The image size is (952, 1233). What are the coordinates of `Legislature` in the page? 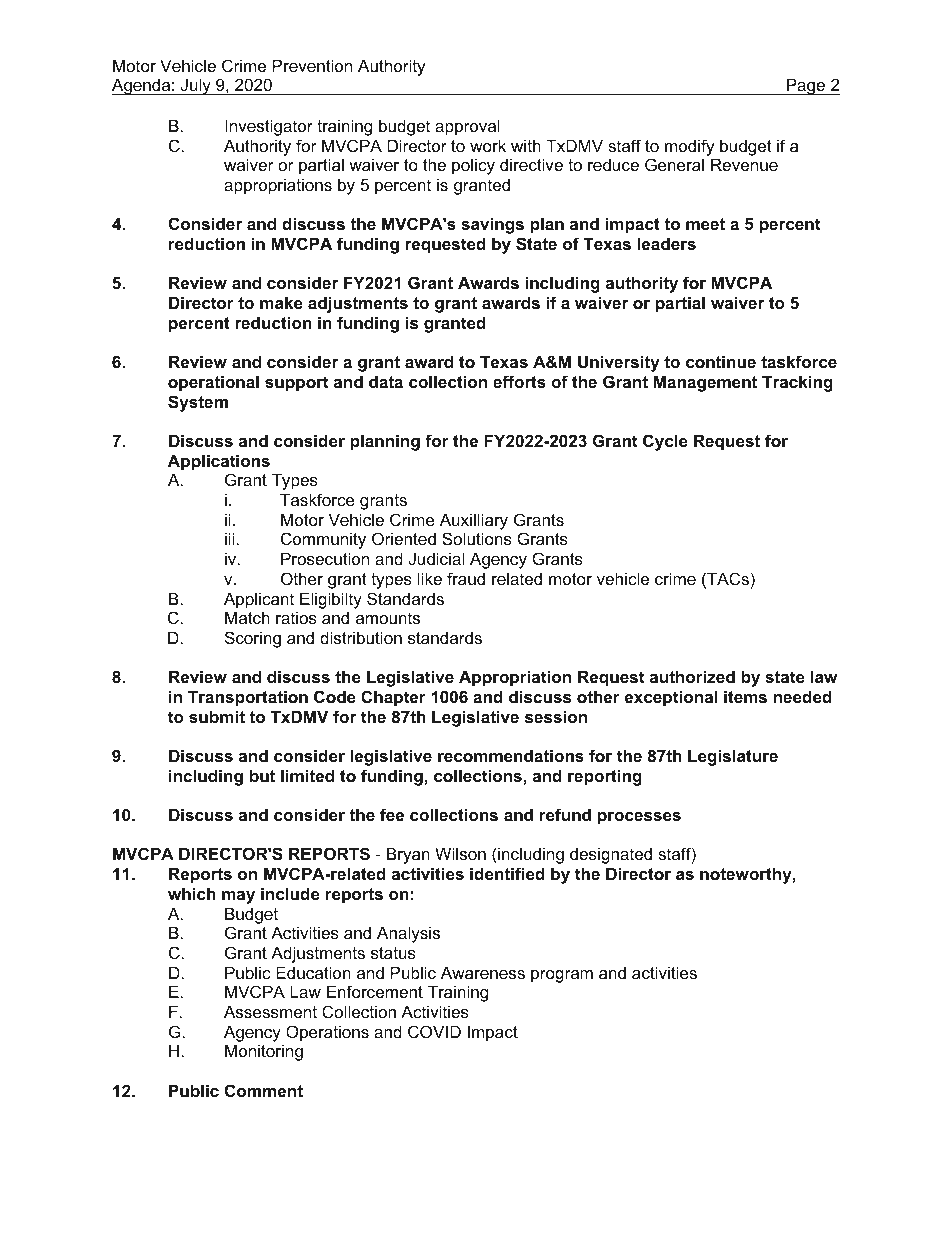 It's located at (733, 757).
